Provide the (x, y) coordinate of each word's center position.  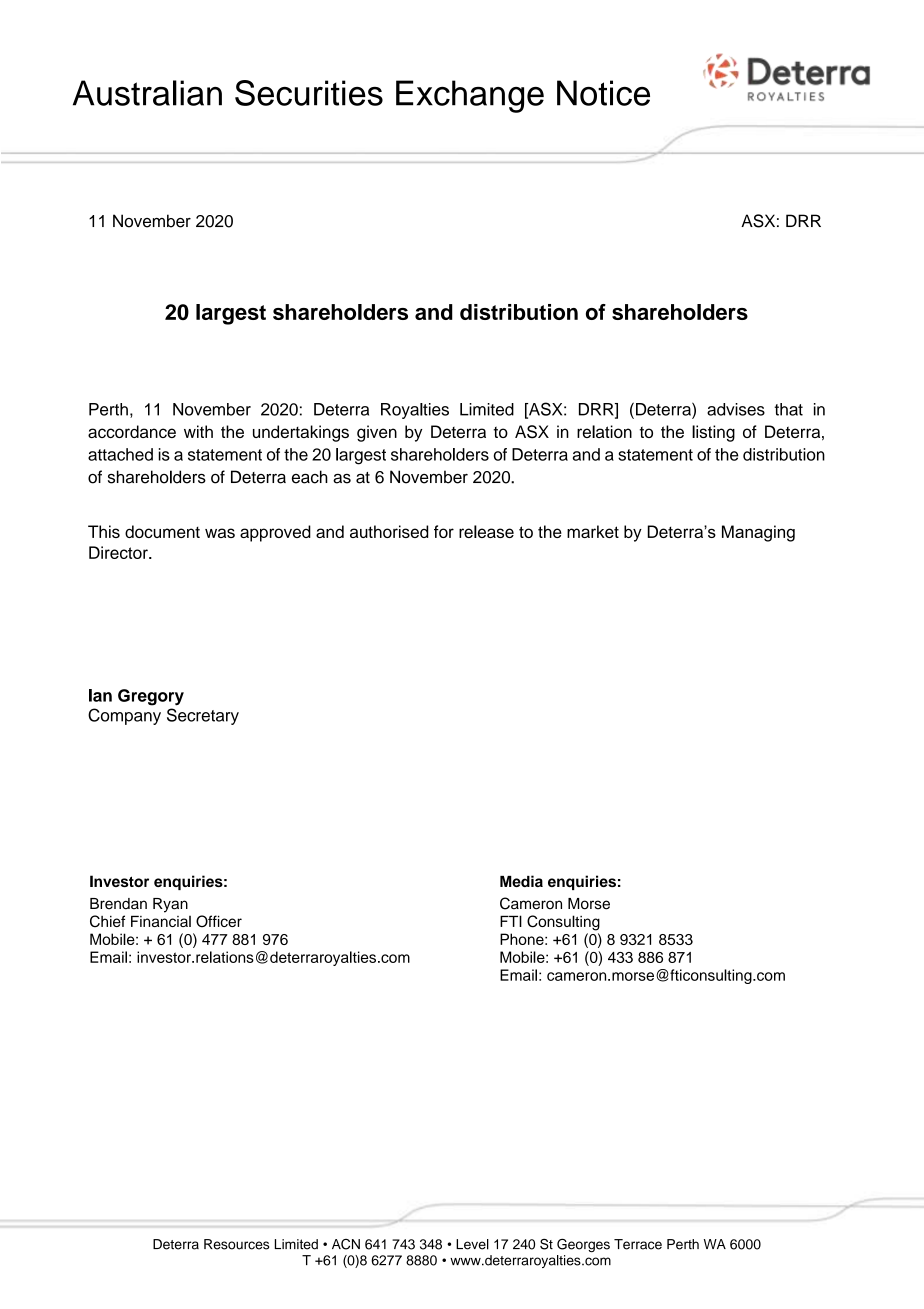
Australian (147, 93)
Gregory (151, 697)
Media (521, 881)
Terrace (638, 1244)
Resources (236, 1244)
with (198, 431)
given (377, 433)
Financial (161, 921)
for (444, 531)
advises (736, 409)
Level (472, 1244)
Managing (758, 533)
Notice (603, 93)
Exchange (470, 96)
